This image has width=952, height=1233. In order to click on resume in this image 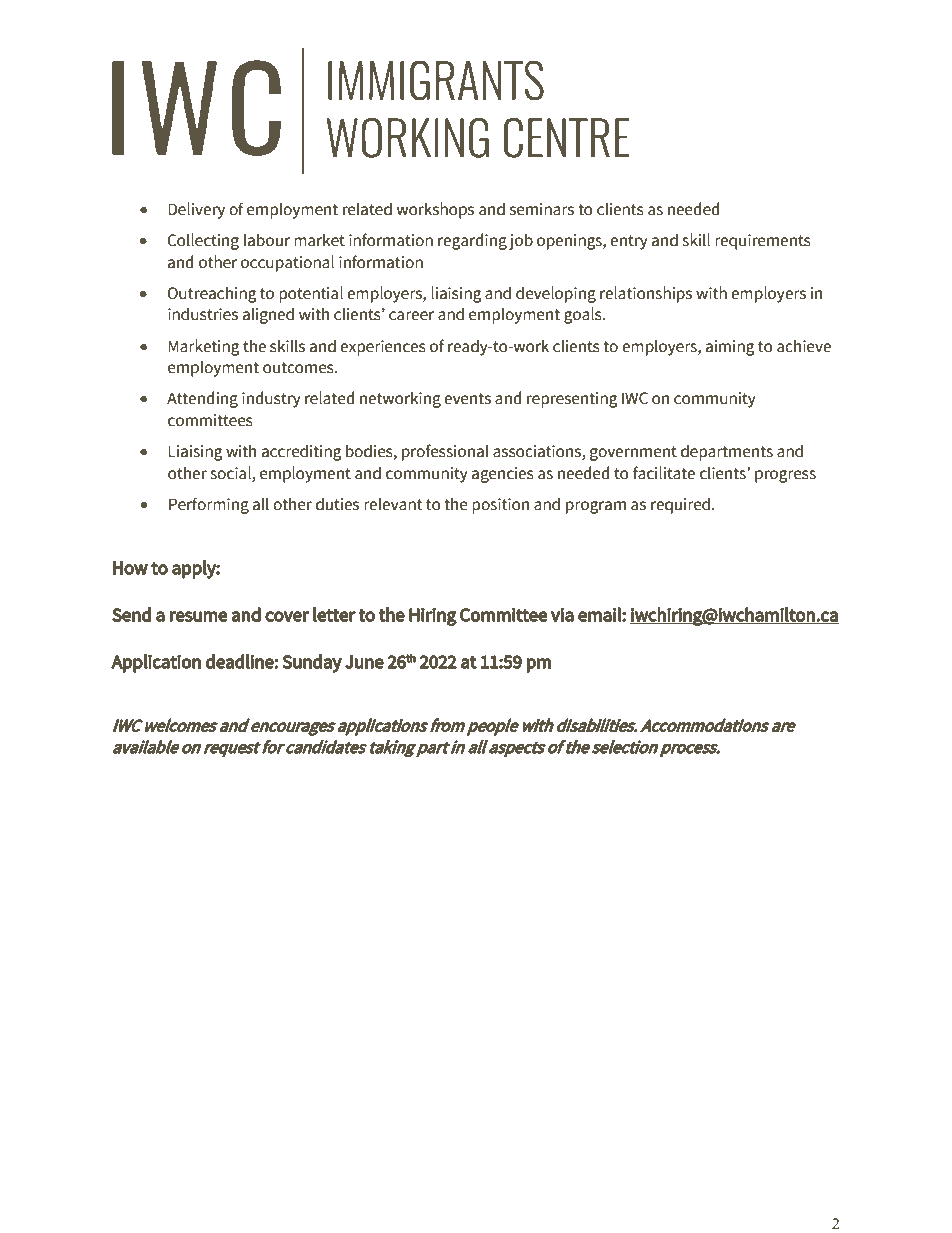, I will do `click(199, 616)`.
